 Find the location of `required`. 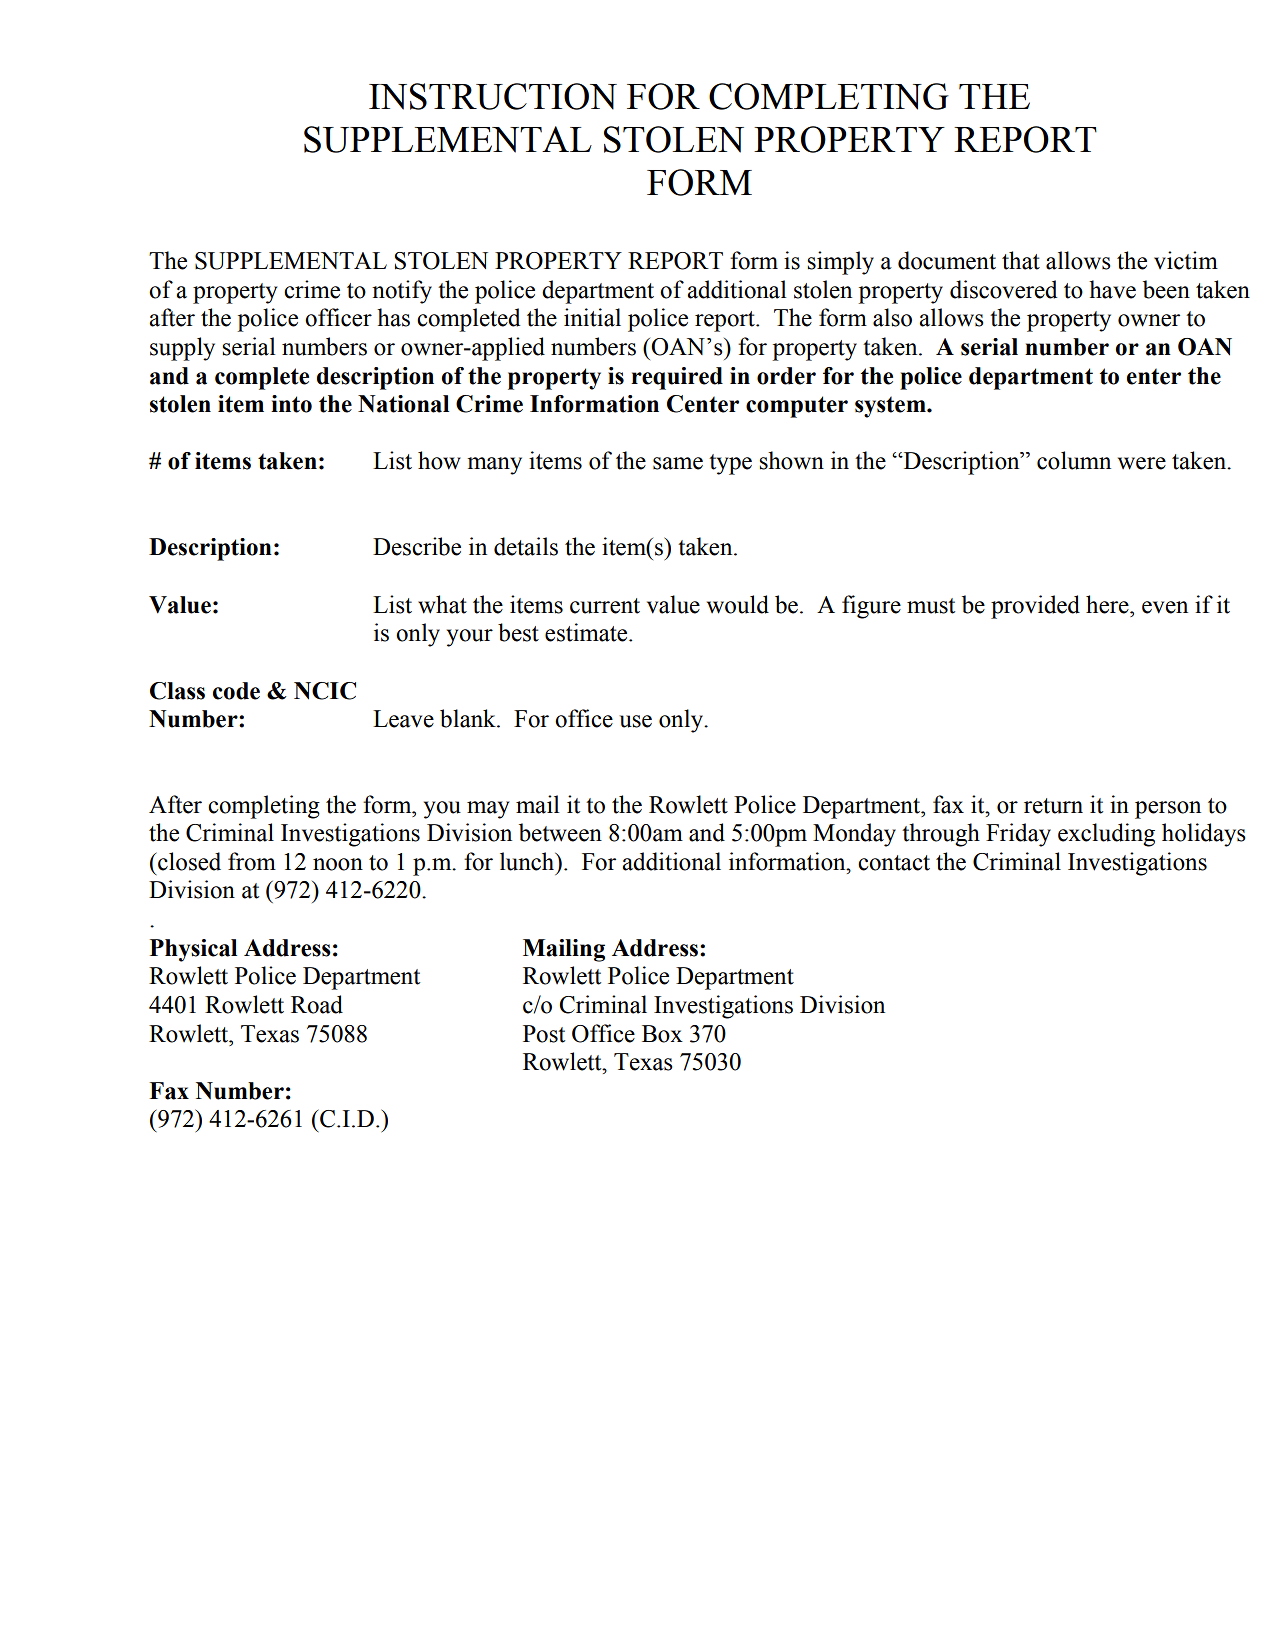

required is located at coordinates (677, 378).
